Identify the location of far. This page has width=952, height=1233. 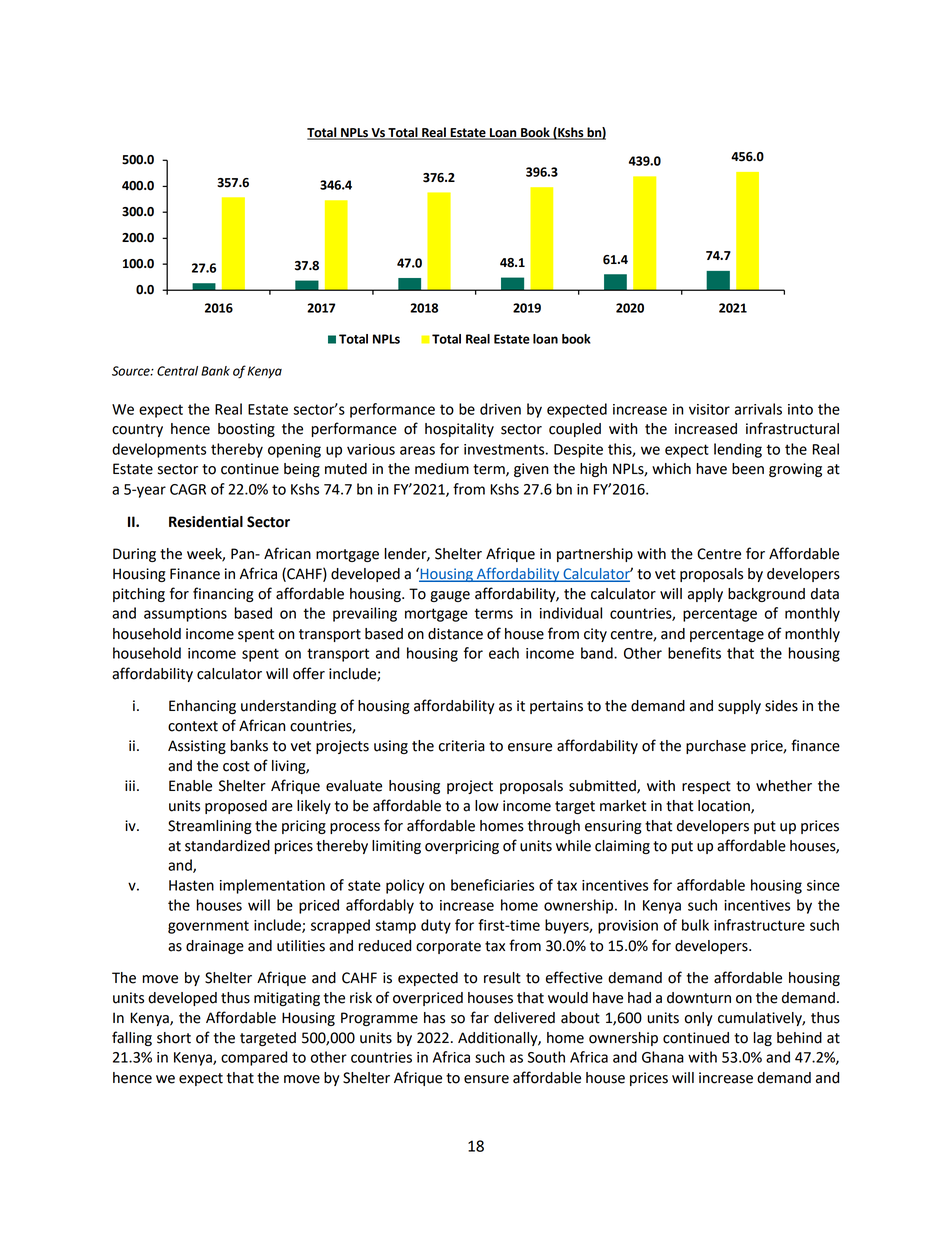
(479, 1017).
